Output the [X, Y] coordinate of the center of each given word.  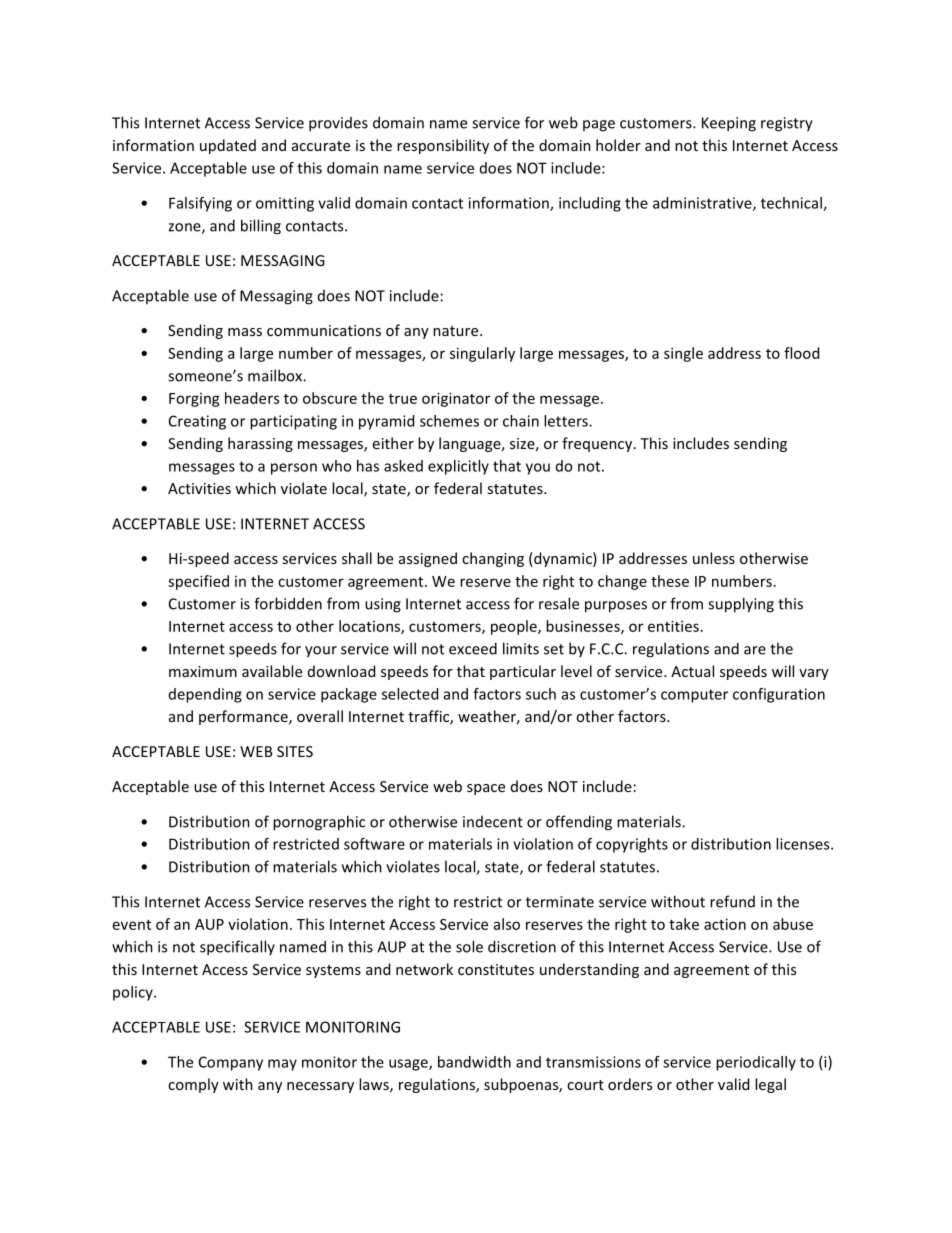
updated [228, 146]
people [515, 627]
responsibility [443, 146]
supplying [741, 605]
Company [231, 1063]
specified [198, 582]
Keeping [729, 124]
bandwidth [474, 1062]
